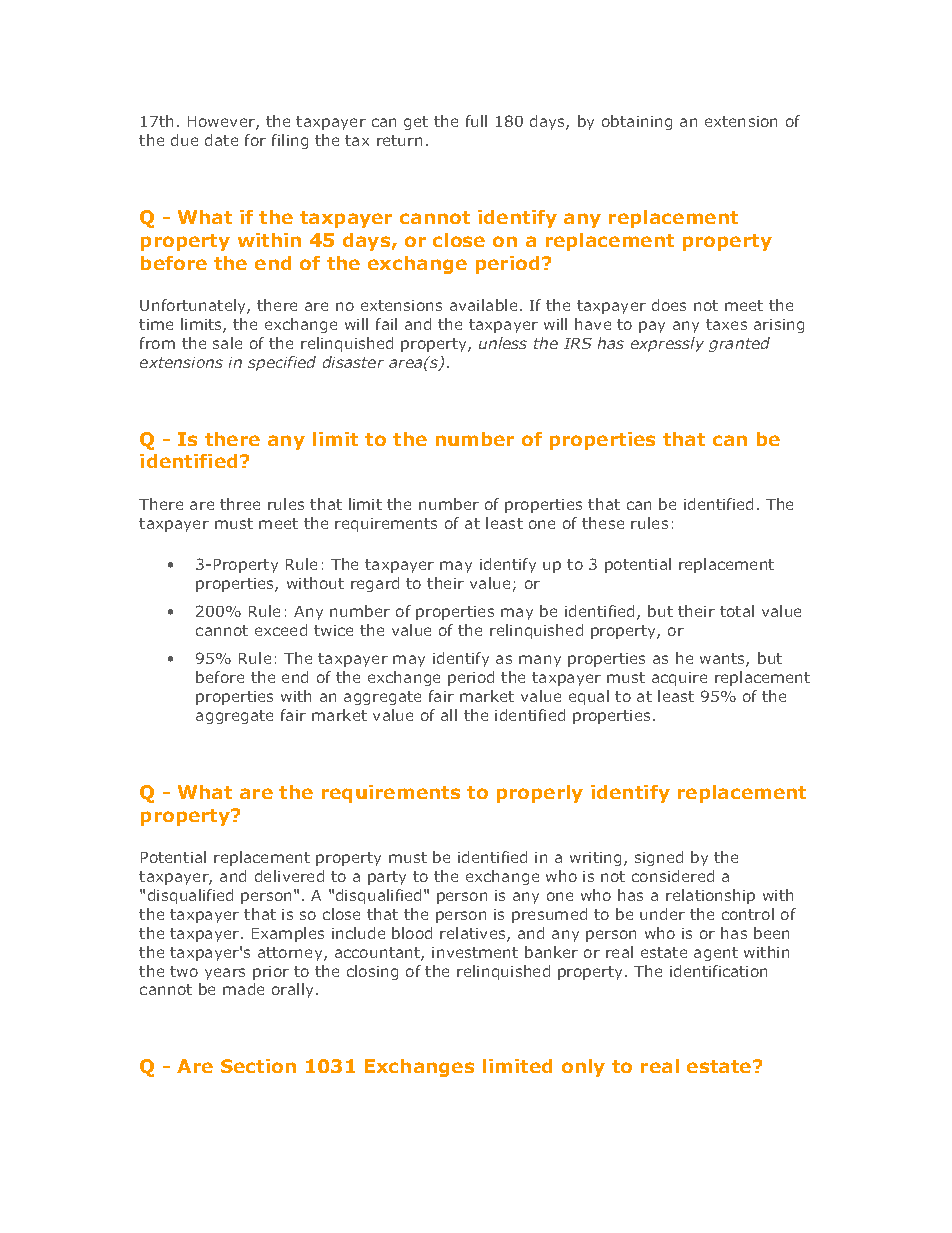 The width and height of the page is (952, 1233). I want to click on exceed, so click(281, 630).
